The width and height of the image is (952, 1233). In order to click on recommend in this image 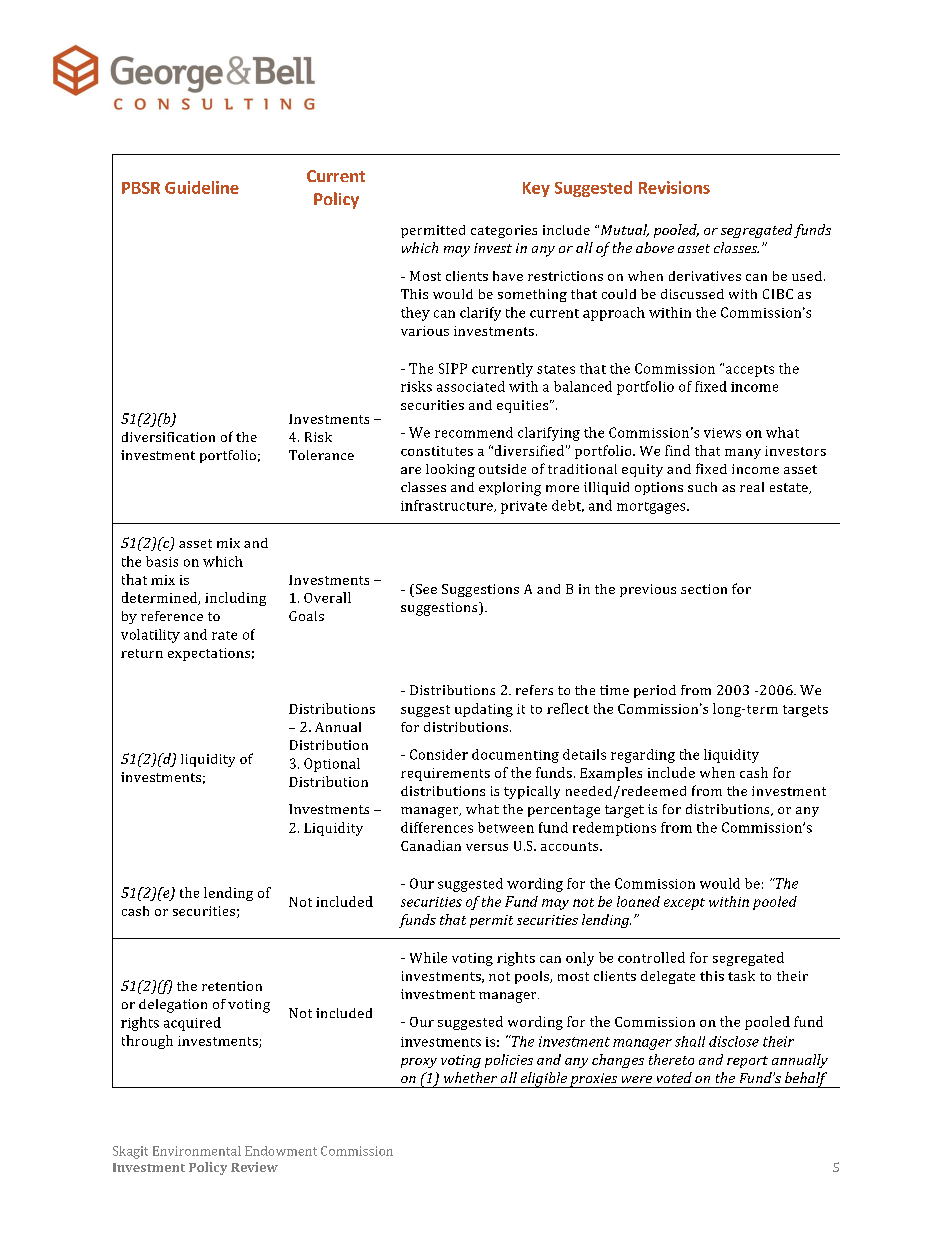, I will do `click(474, 432)`.
